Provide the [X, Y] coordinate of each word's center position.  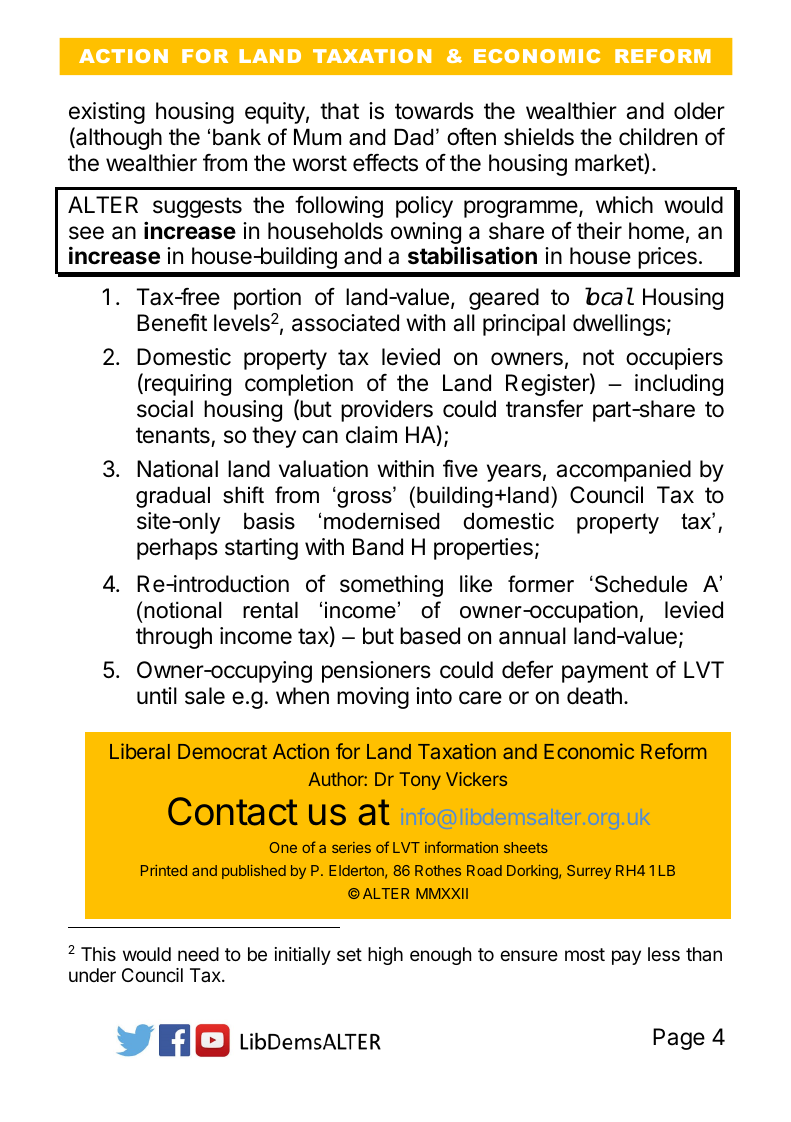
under [92, 975]
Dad [413, 137]
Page [679, 1039]
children [658, 137]
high [385, 956]
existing [107, 113]
